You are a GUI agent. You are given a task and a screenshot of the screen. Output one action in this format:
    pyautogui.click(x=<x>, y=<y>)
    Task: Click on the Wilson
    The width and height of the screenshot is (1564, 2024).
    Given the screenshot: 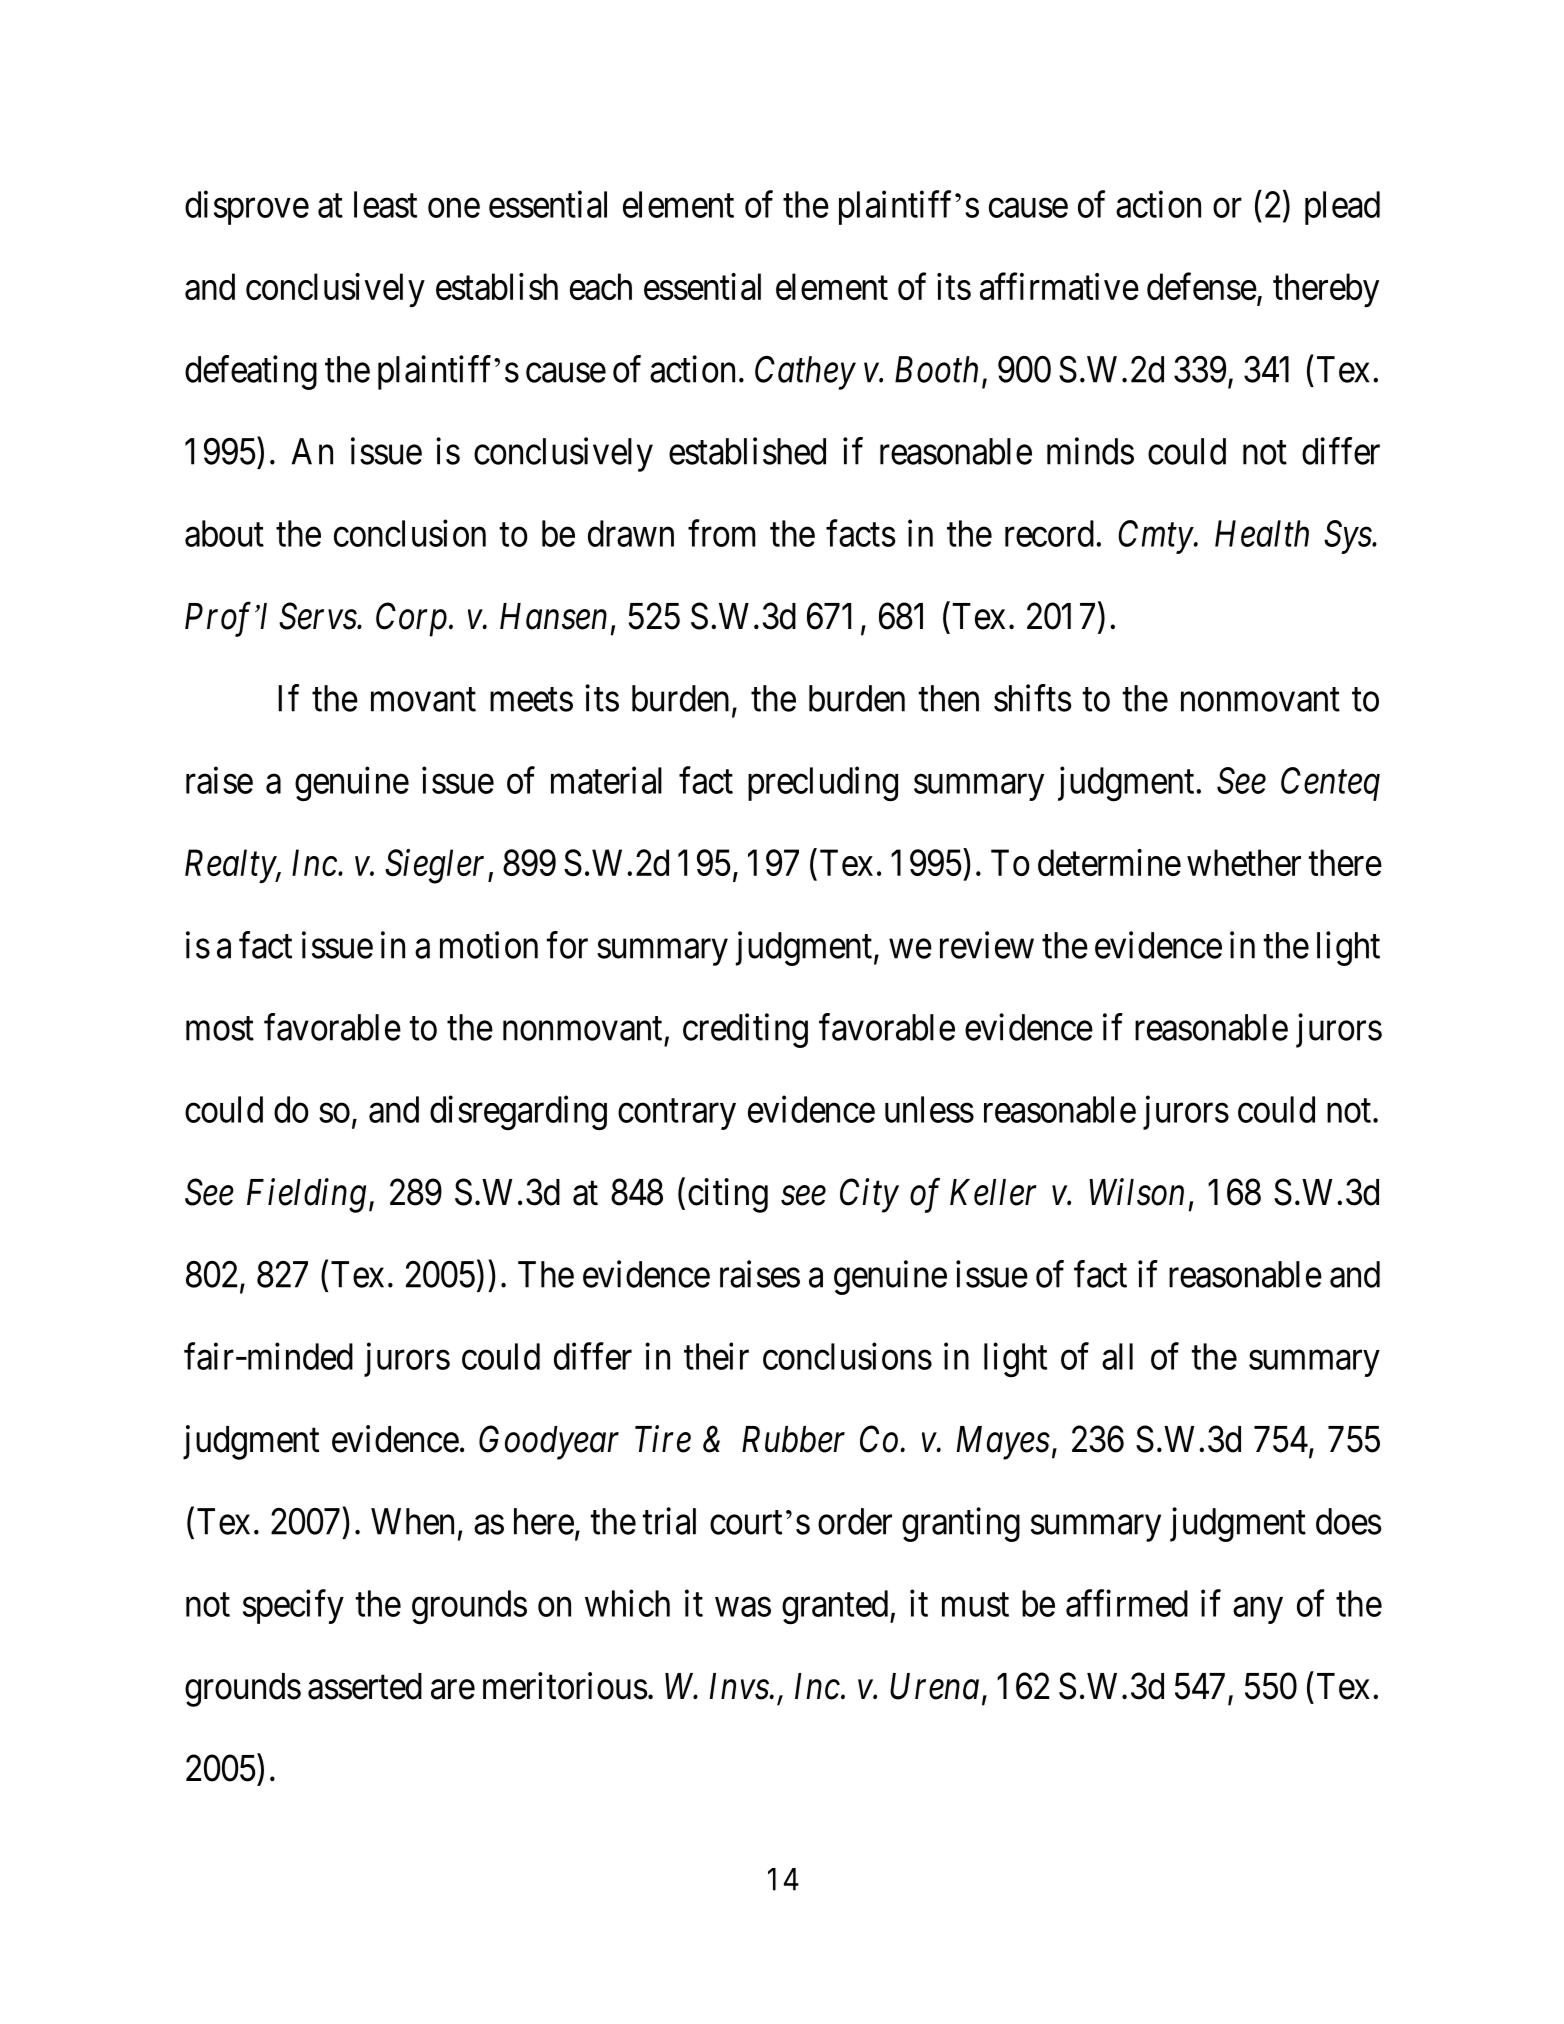 What is the action you would take?
    pyautogui.click(x=1136, y=1192)
